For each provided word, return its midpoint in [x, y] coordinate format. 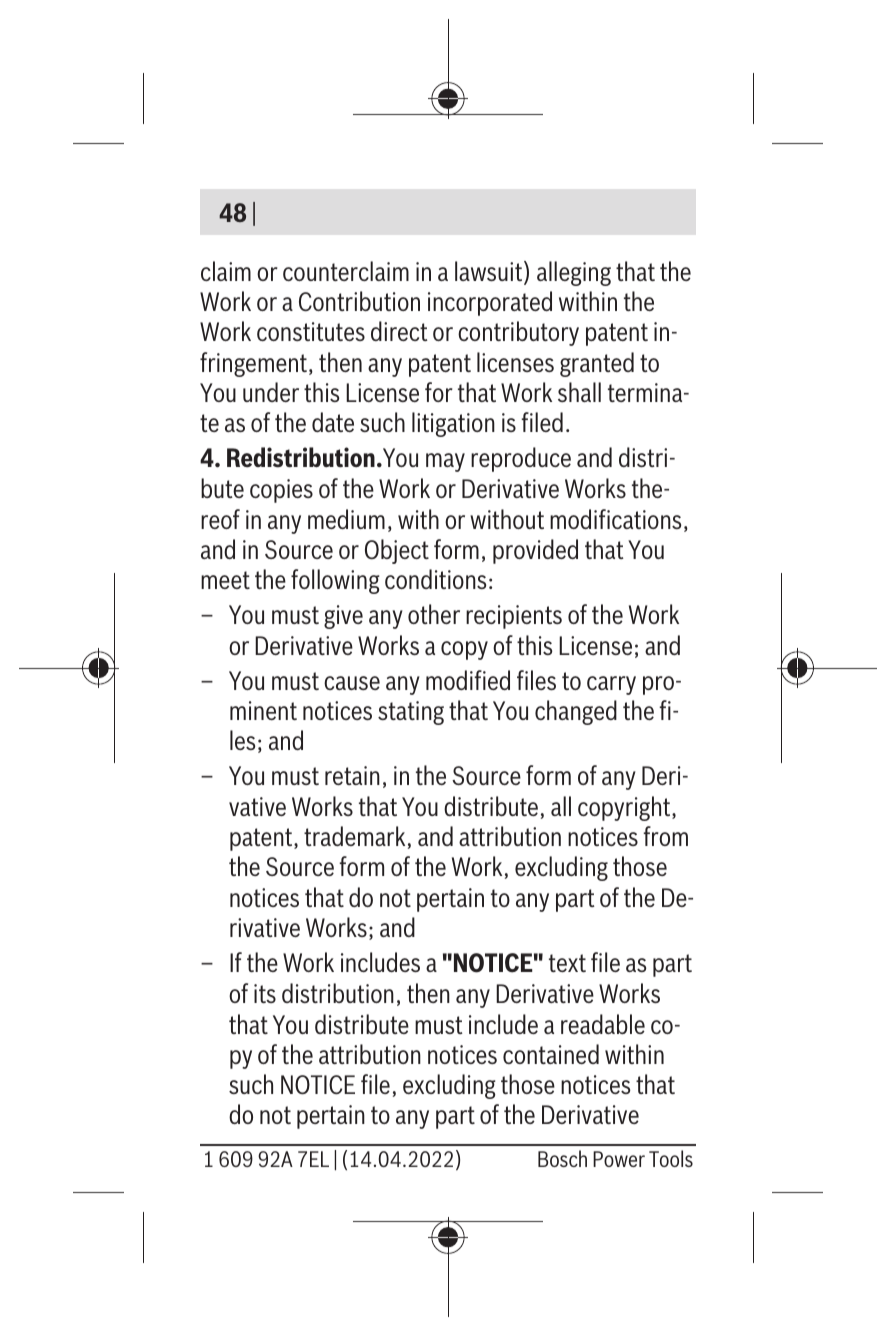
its [265, 993]
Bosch [562, 1158]
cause [352, 683]
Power [619, 1159]
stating [411, 713]
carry [611, 685]
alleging [574, 273]
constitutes [311, 331]
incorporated [490, 303]
